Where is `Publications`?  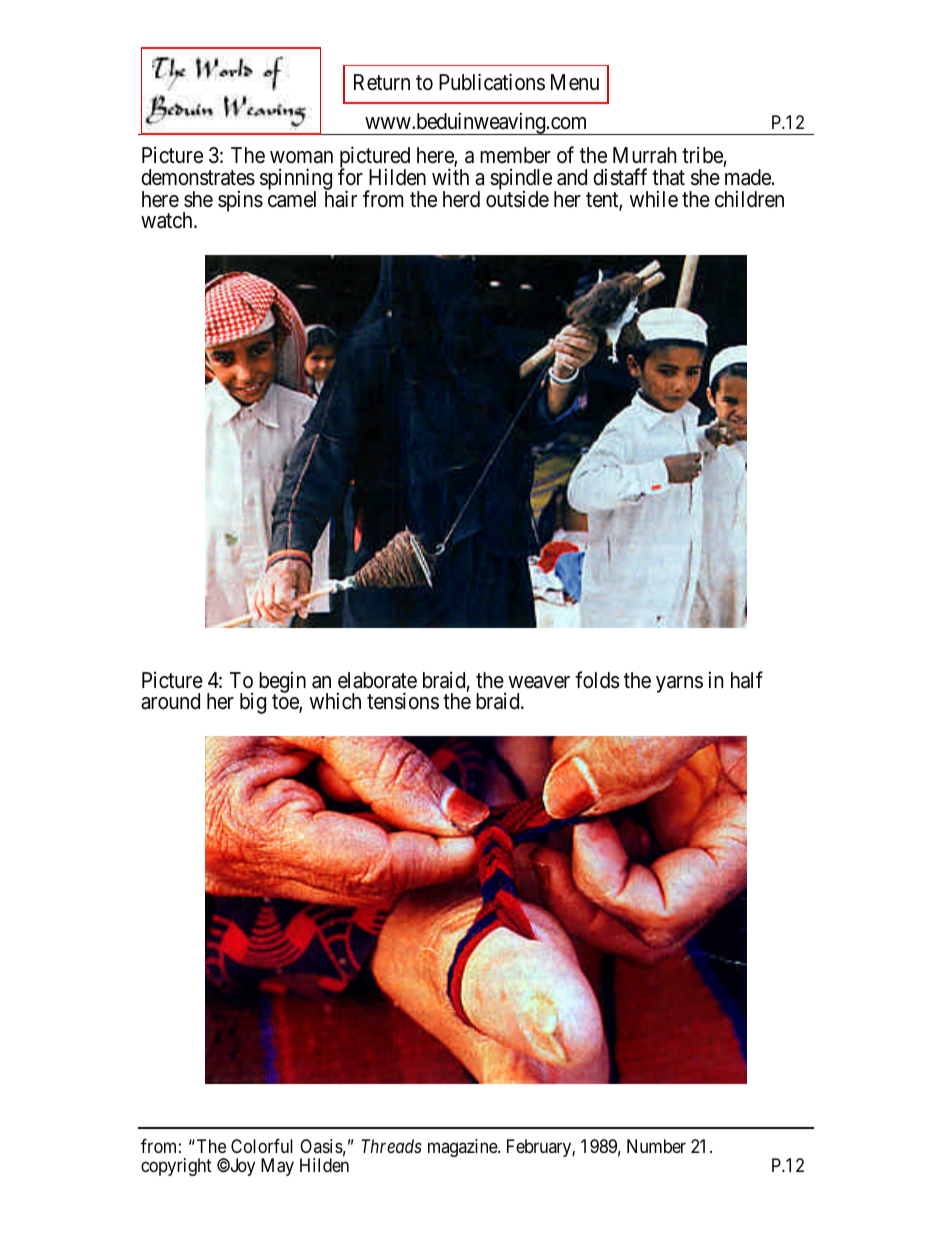
Publications is located at coordinates (492, 82).
